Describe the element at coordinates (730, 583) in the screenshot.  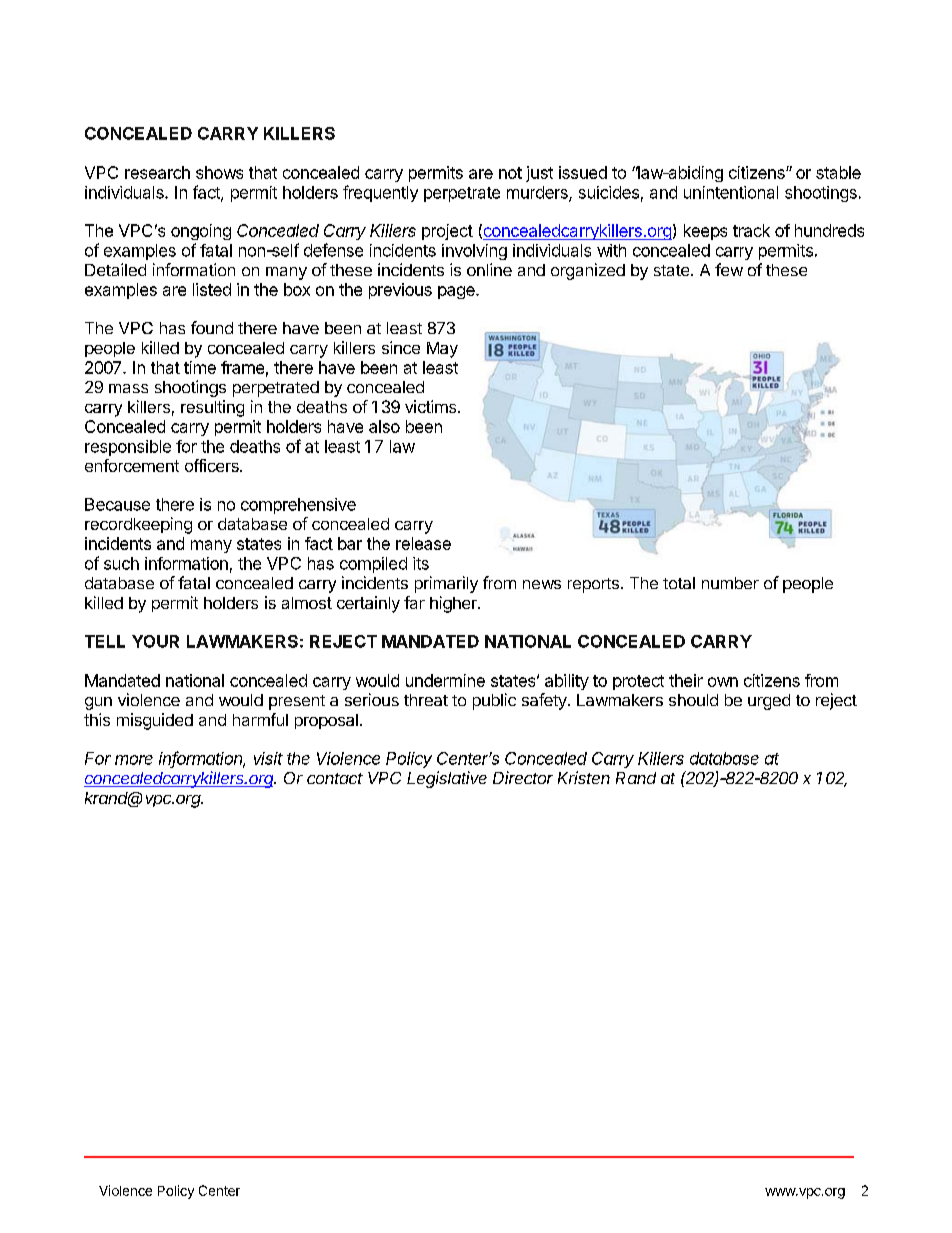
I see `number` at that location.
